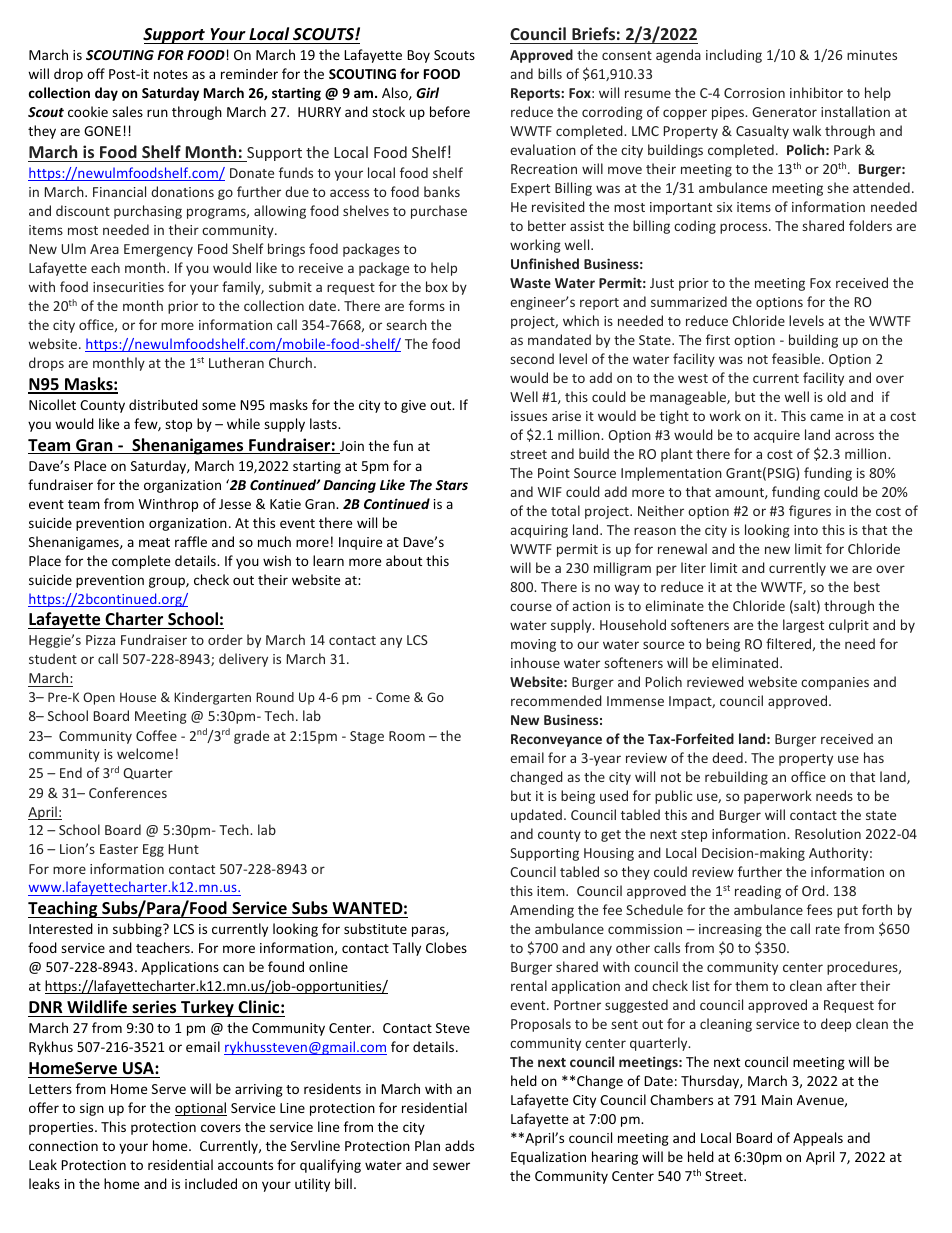 The image size is (952, 1233). I want to click on feasible, so click(797, 358).
